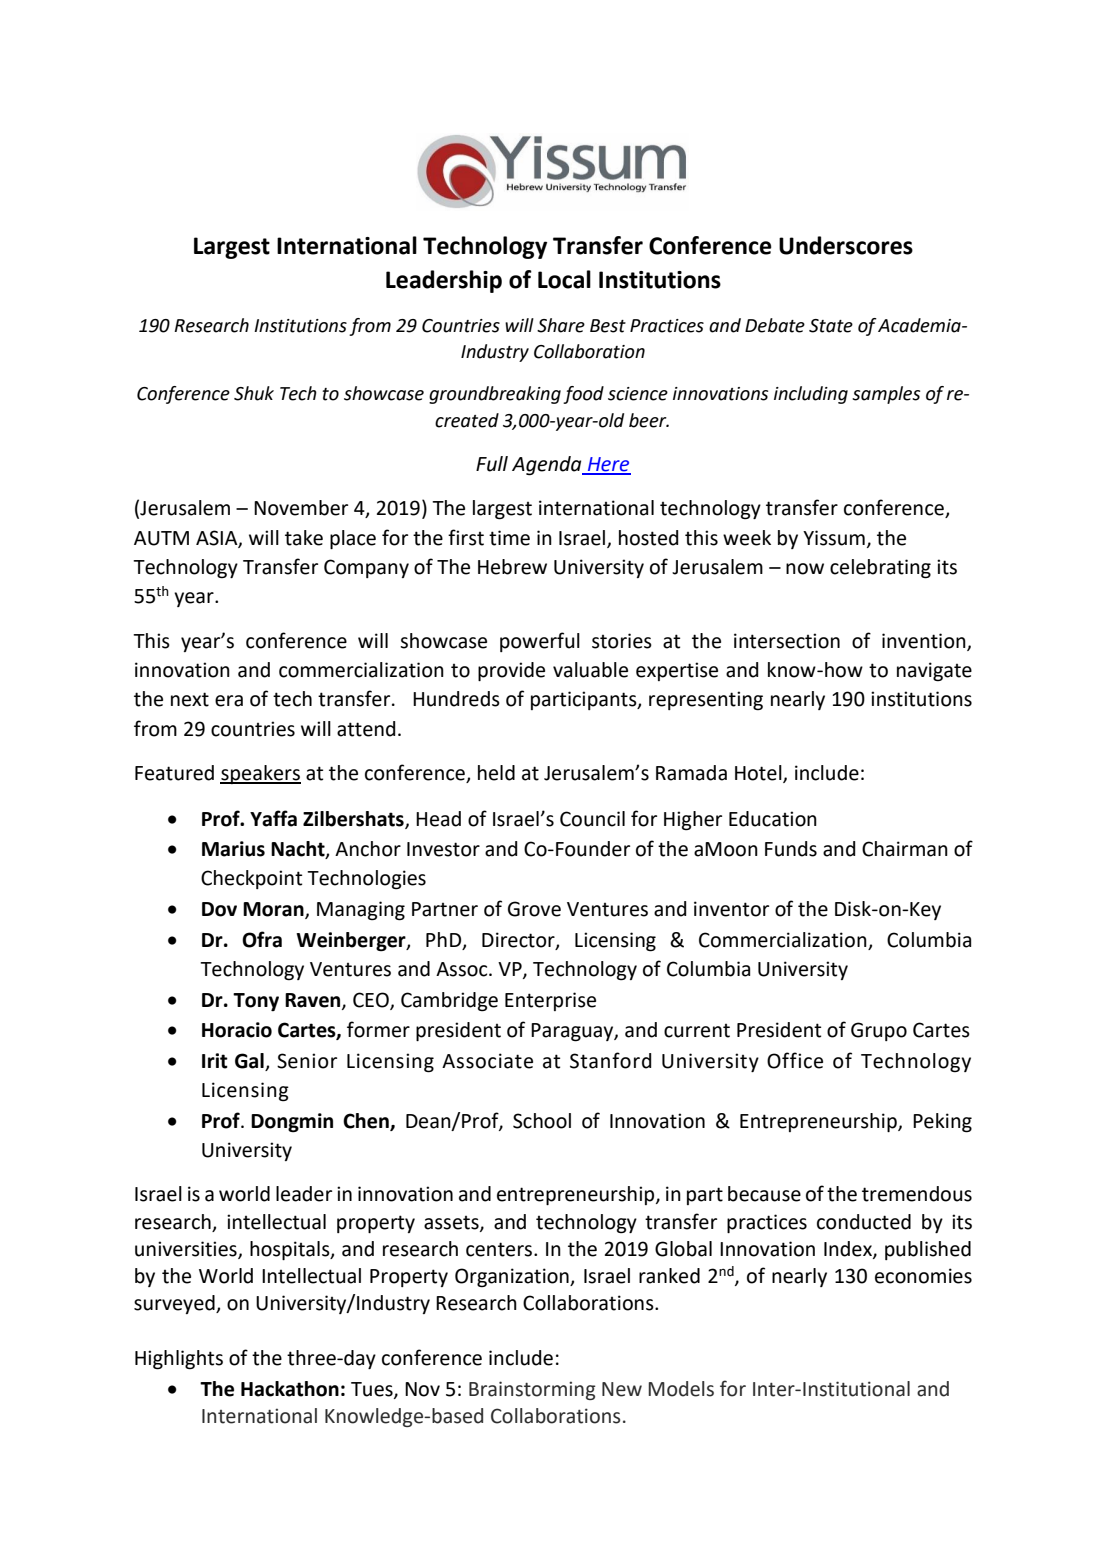 Image resolution: width=1106 pixels, height=1565 pixels. What do you see at coordinates (301, 508) in the image?
I see `November` at bounding box center [301, 508].
